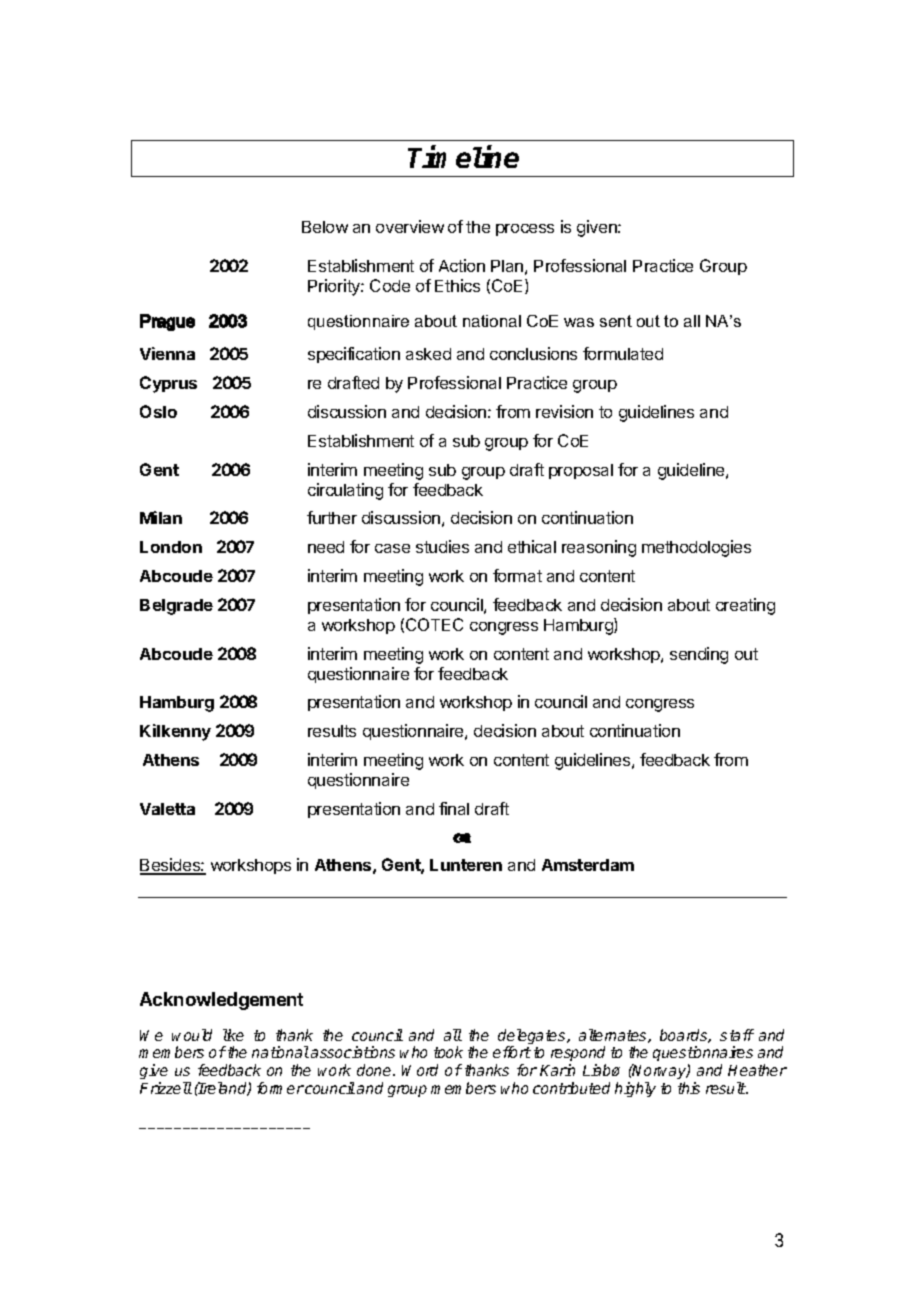 This screenshot has height=1307, width=924. I want to click on Acknowledgement, so click(221, 1001).
